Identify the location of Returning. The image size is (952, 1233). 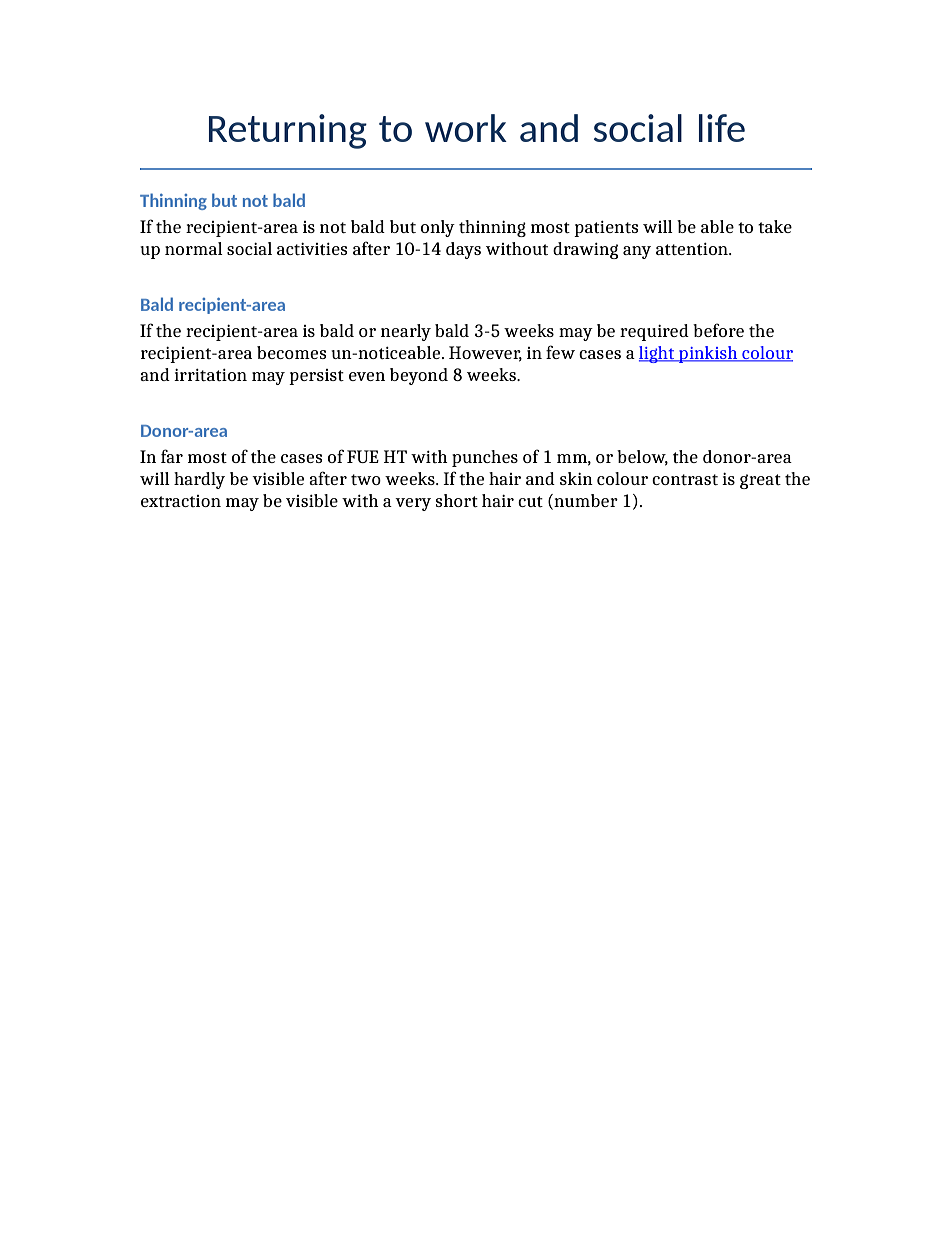
(288, 131).
